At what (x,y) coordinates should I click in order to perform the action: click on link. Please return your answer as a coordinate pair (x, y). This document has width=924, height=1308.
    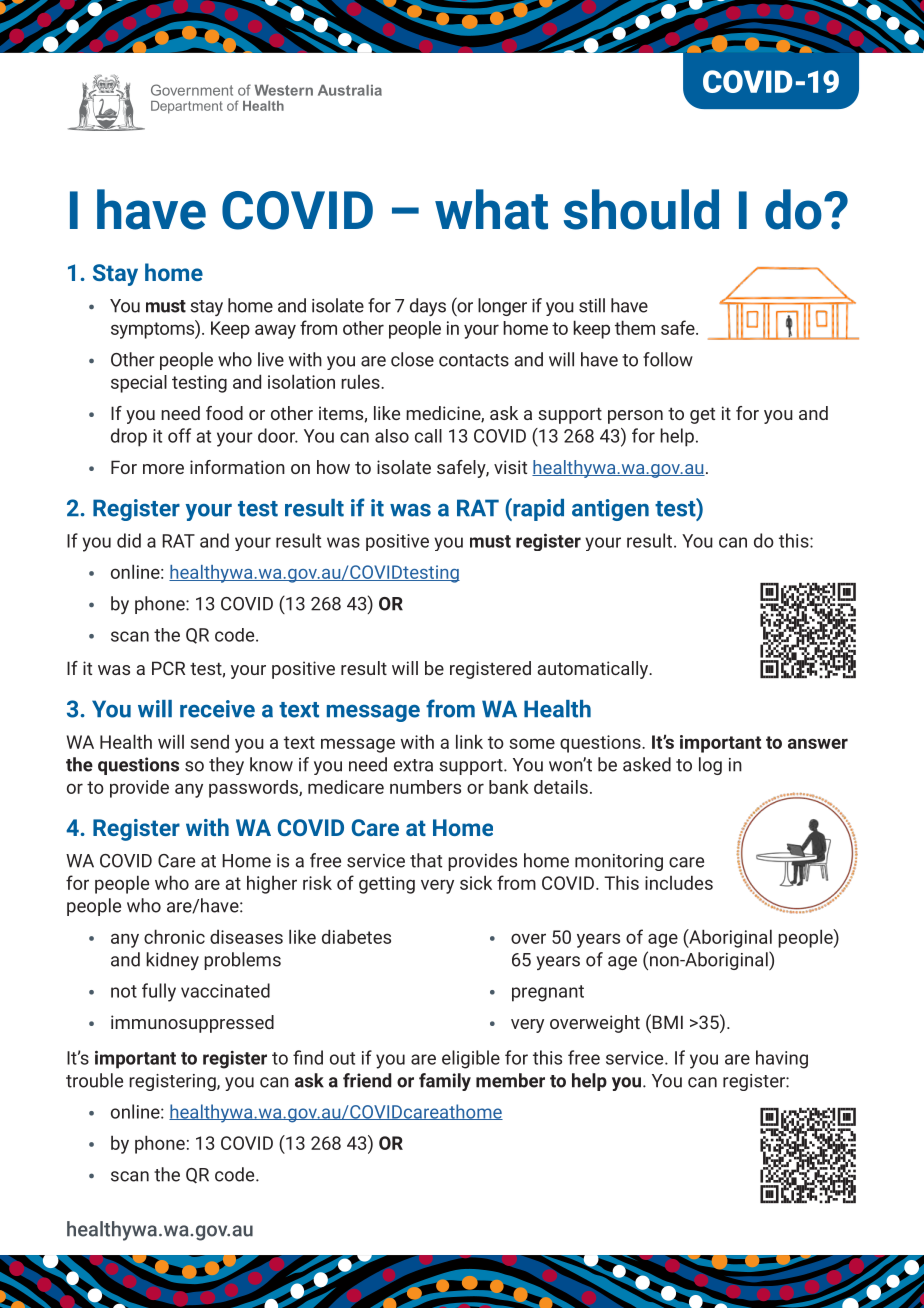
    Looking at the image, I should click on (469, 741).
